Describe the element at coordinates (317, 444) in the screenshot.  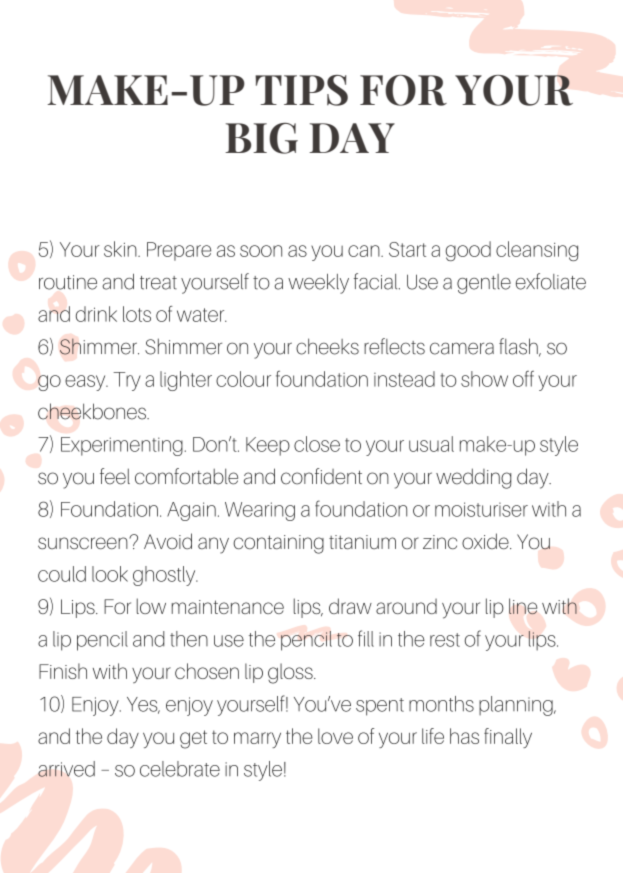
I see `close` at that location.
